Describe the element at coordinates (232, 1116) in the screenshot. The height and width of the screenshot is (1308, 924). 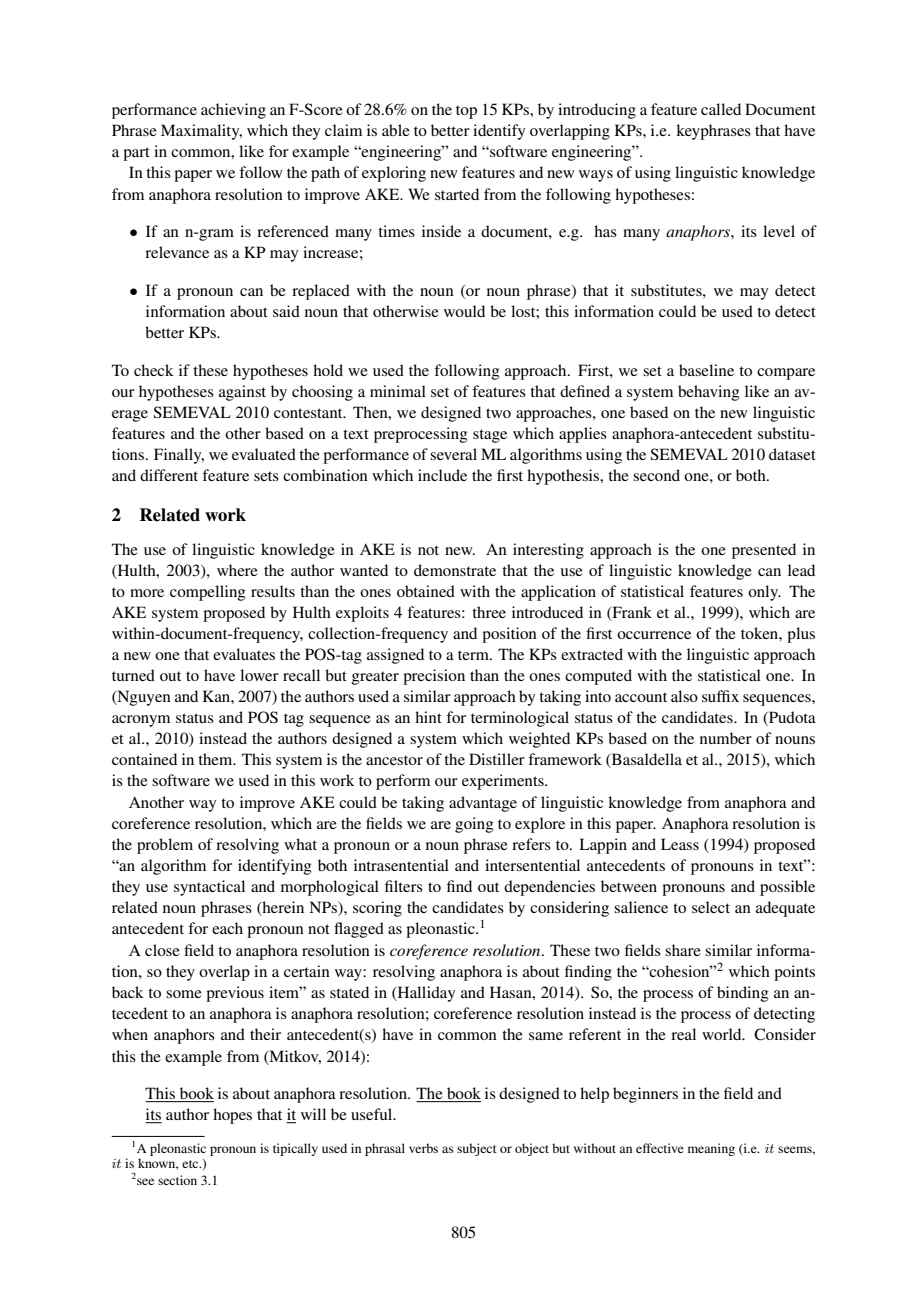
I see `hopes` at that location.
